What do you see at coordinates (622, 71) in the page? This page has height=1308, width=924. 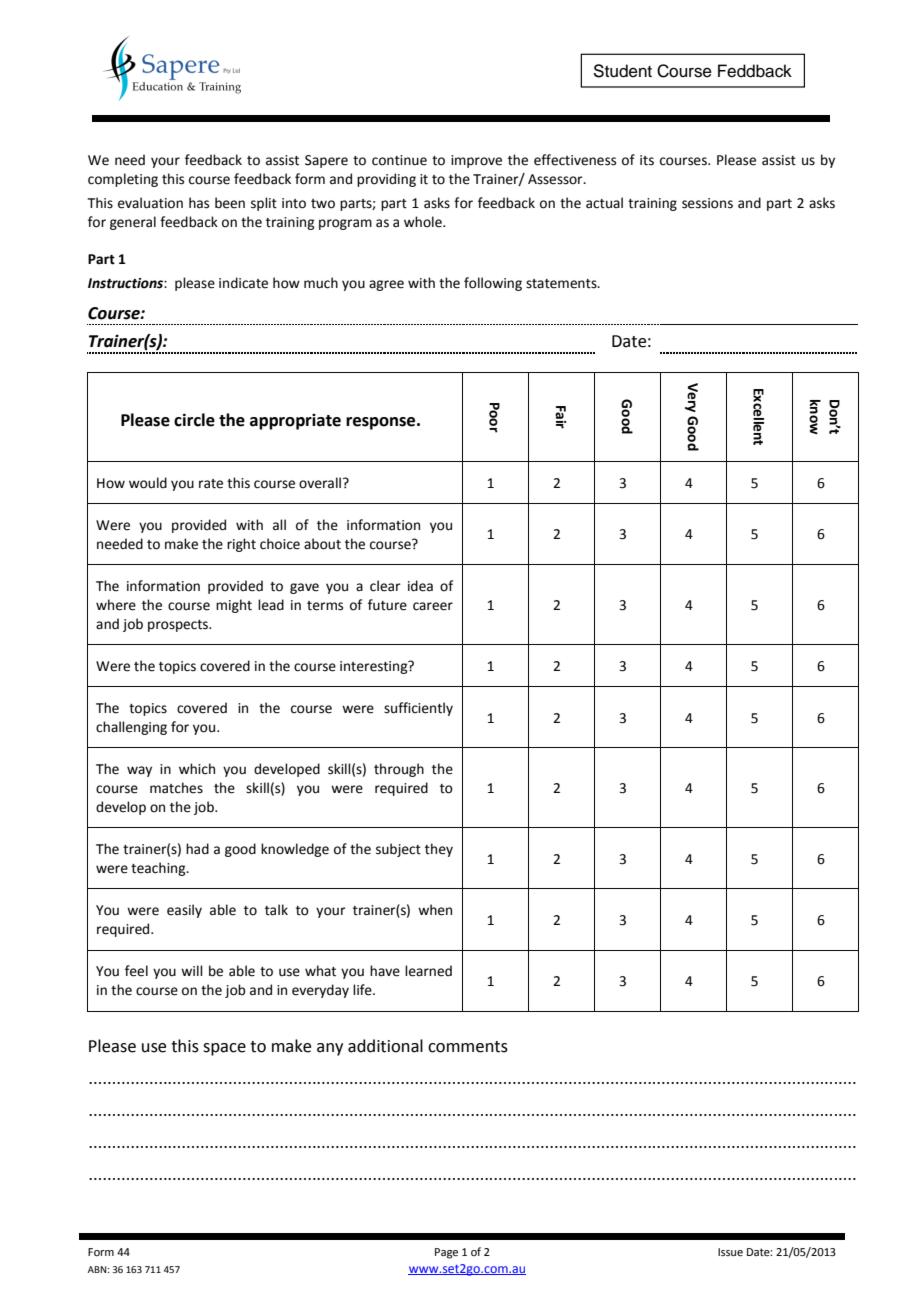 I see `Student` at bounding box center [622, 71].
